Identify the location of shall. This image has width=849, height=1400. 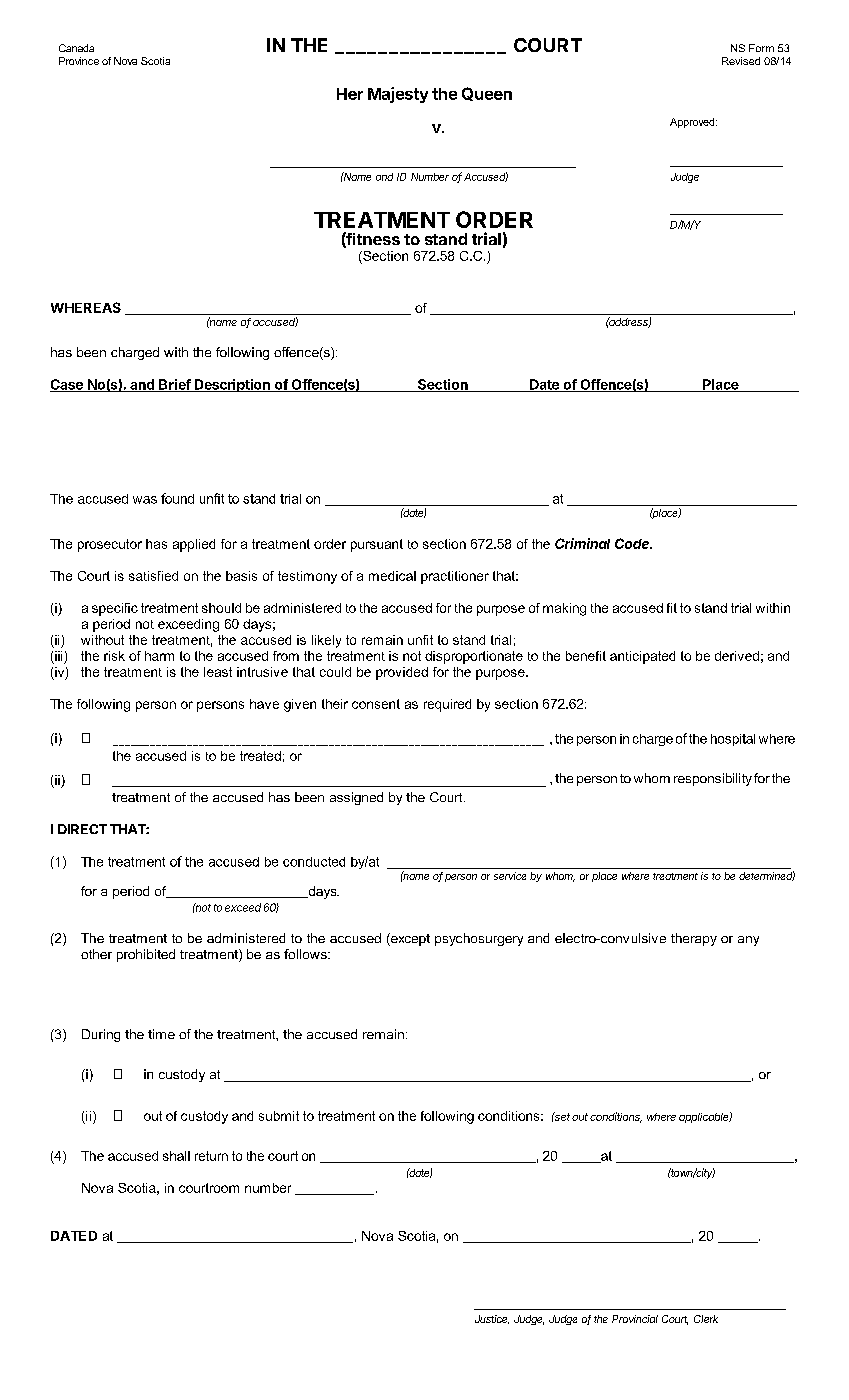
(176, 1156).
